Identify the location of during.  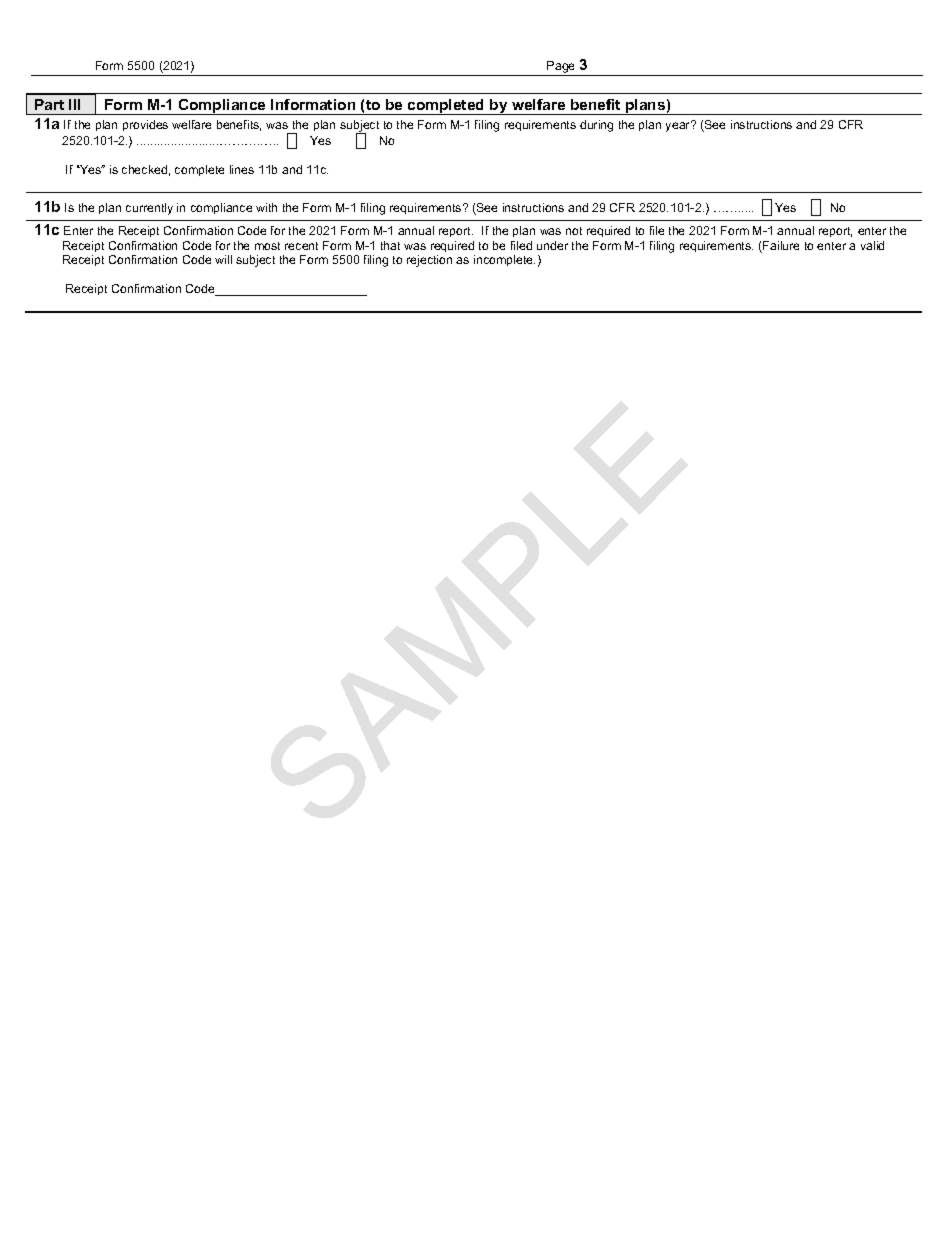
(596, 126).
